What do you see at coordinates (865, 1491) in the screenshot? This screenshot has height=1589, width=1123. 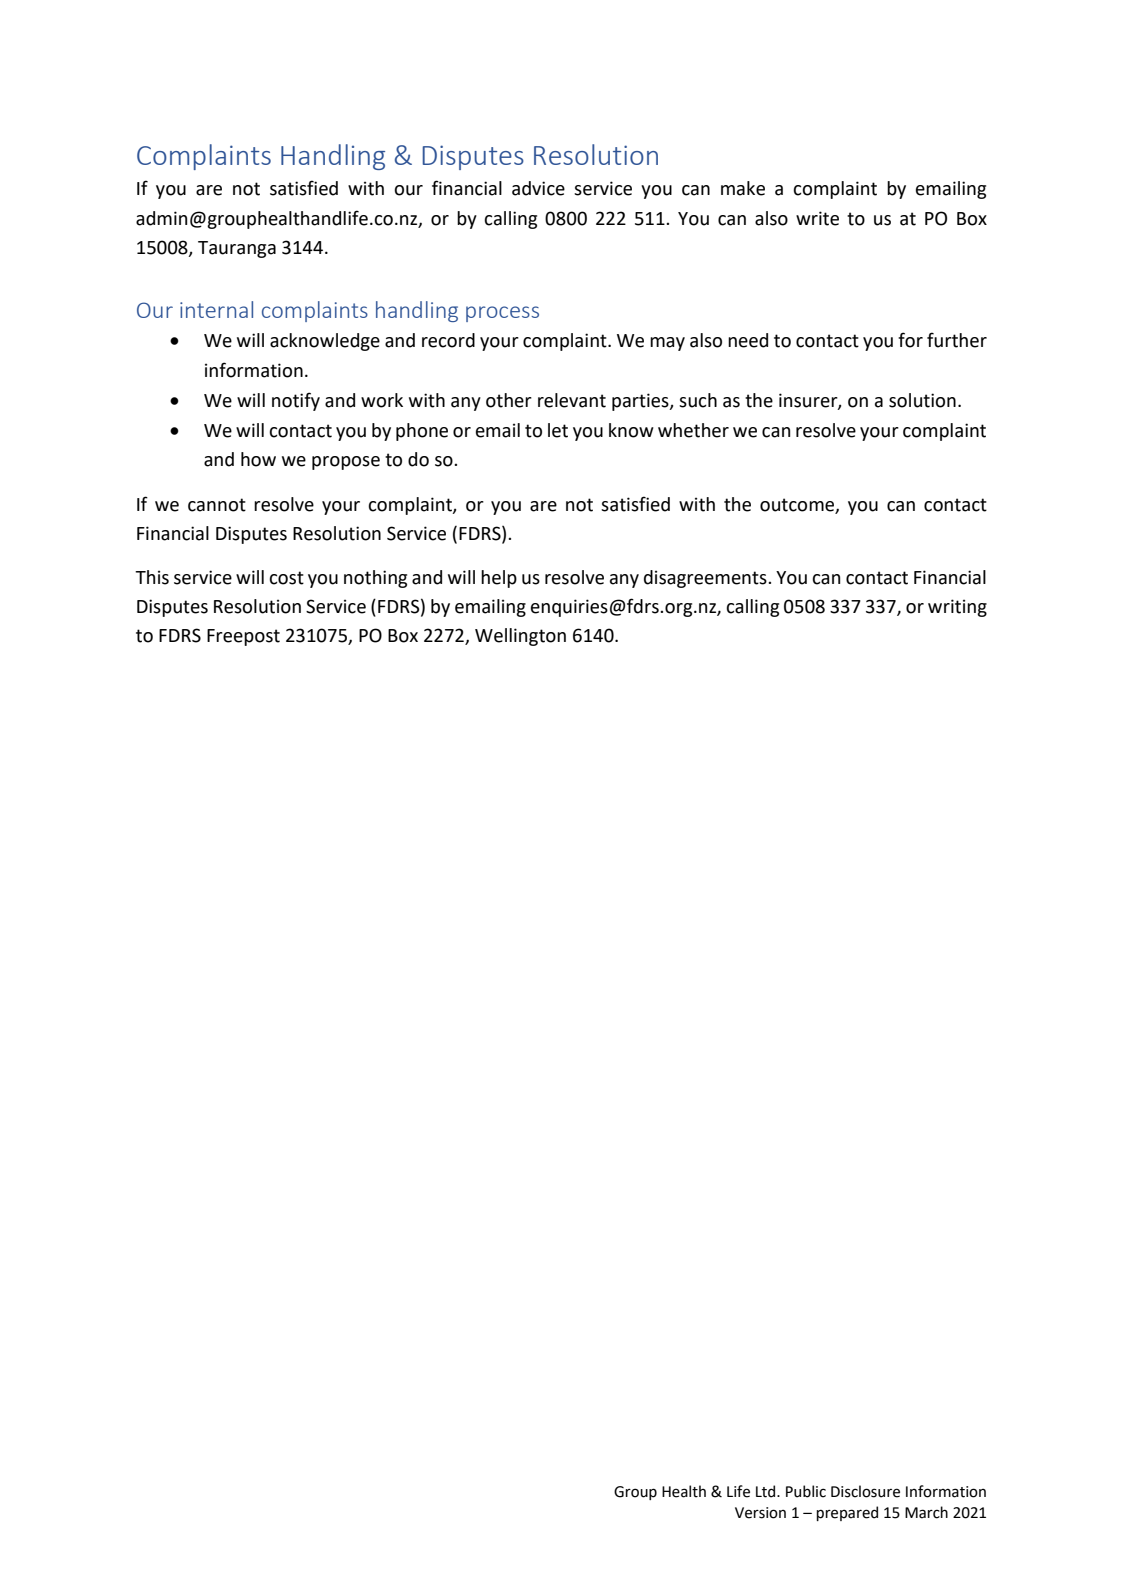 I see `Disclosure` at bounding box center [865, 1491].
